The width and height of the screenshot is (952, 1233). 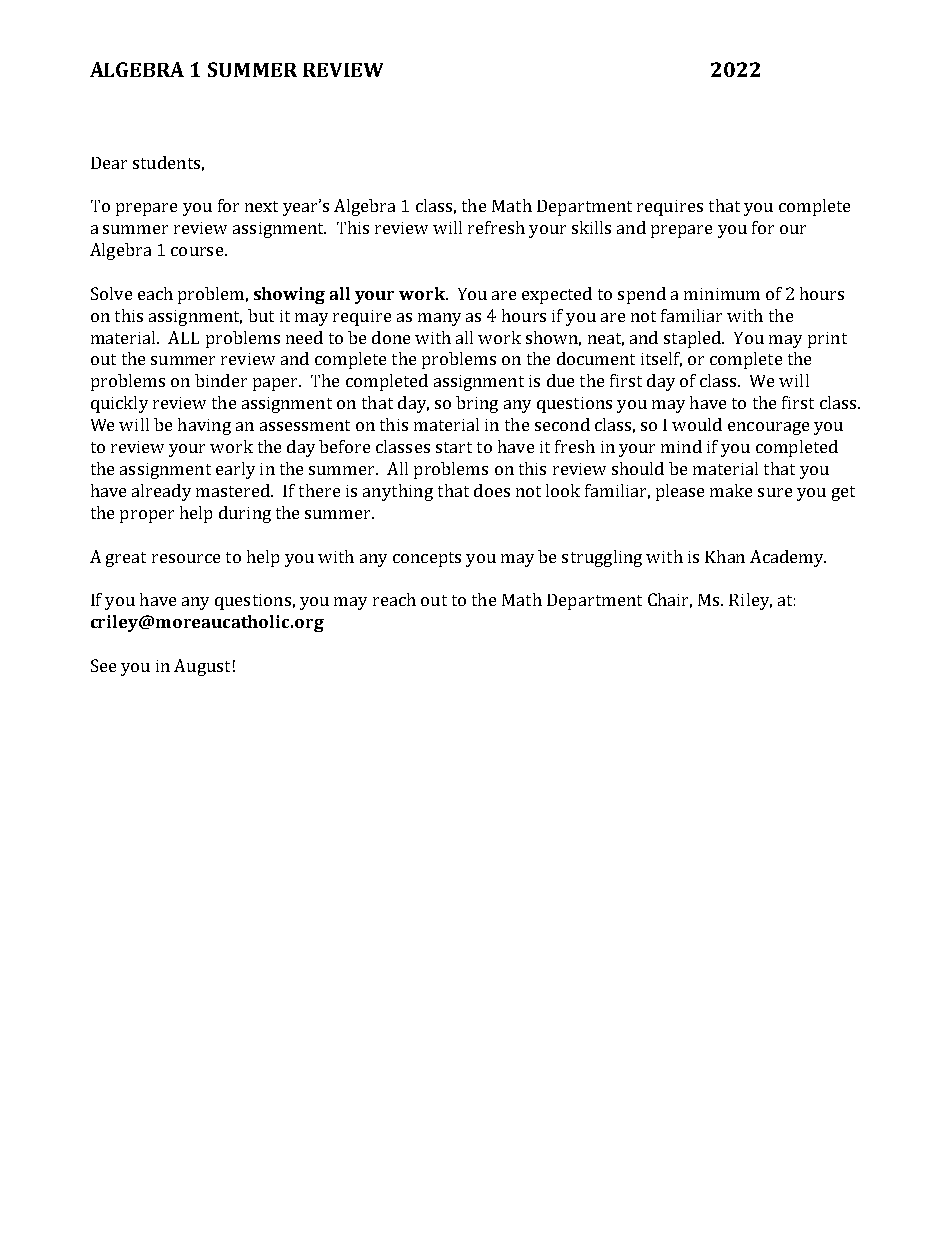 I want to click on early, so click(x=235, y=470).
